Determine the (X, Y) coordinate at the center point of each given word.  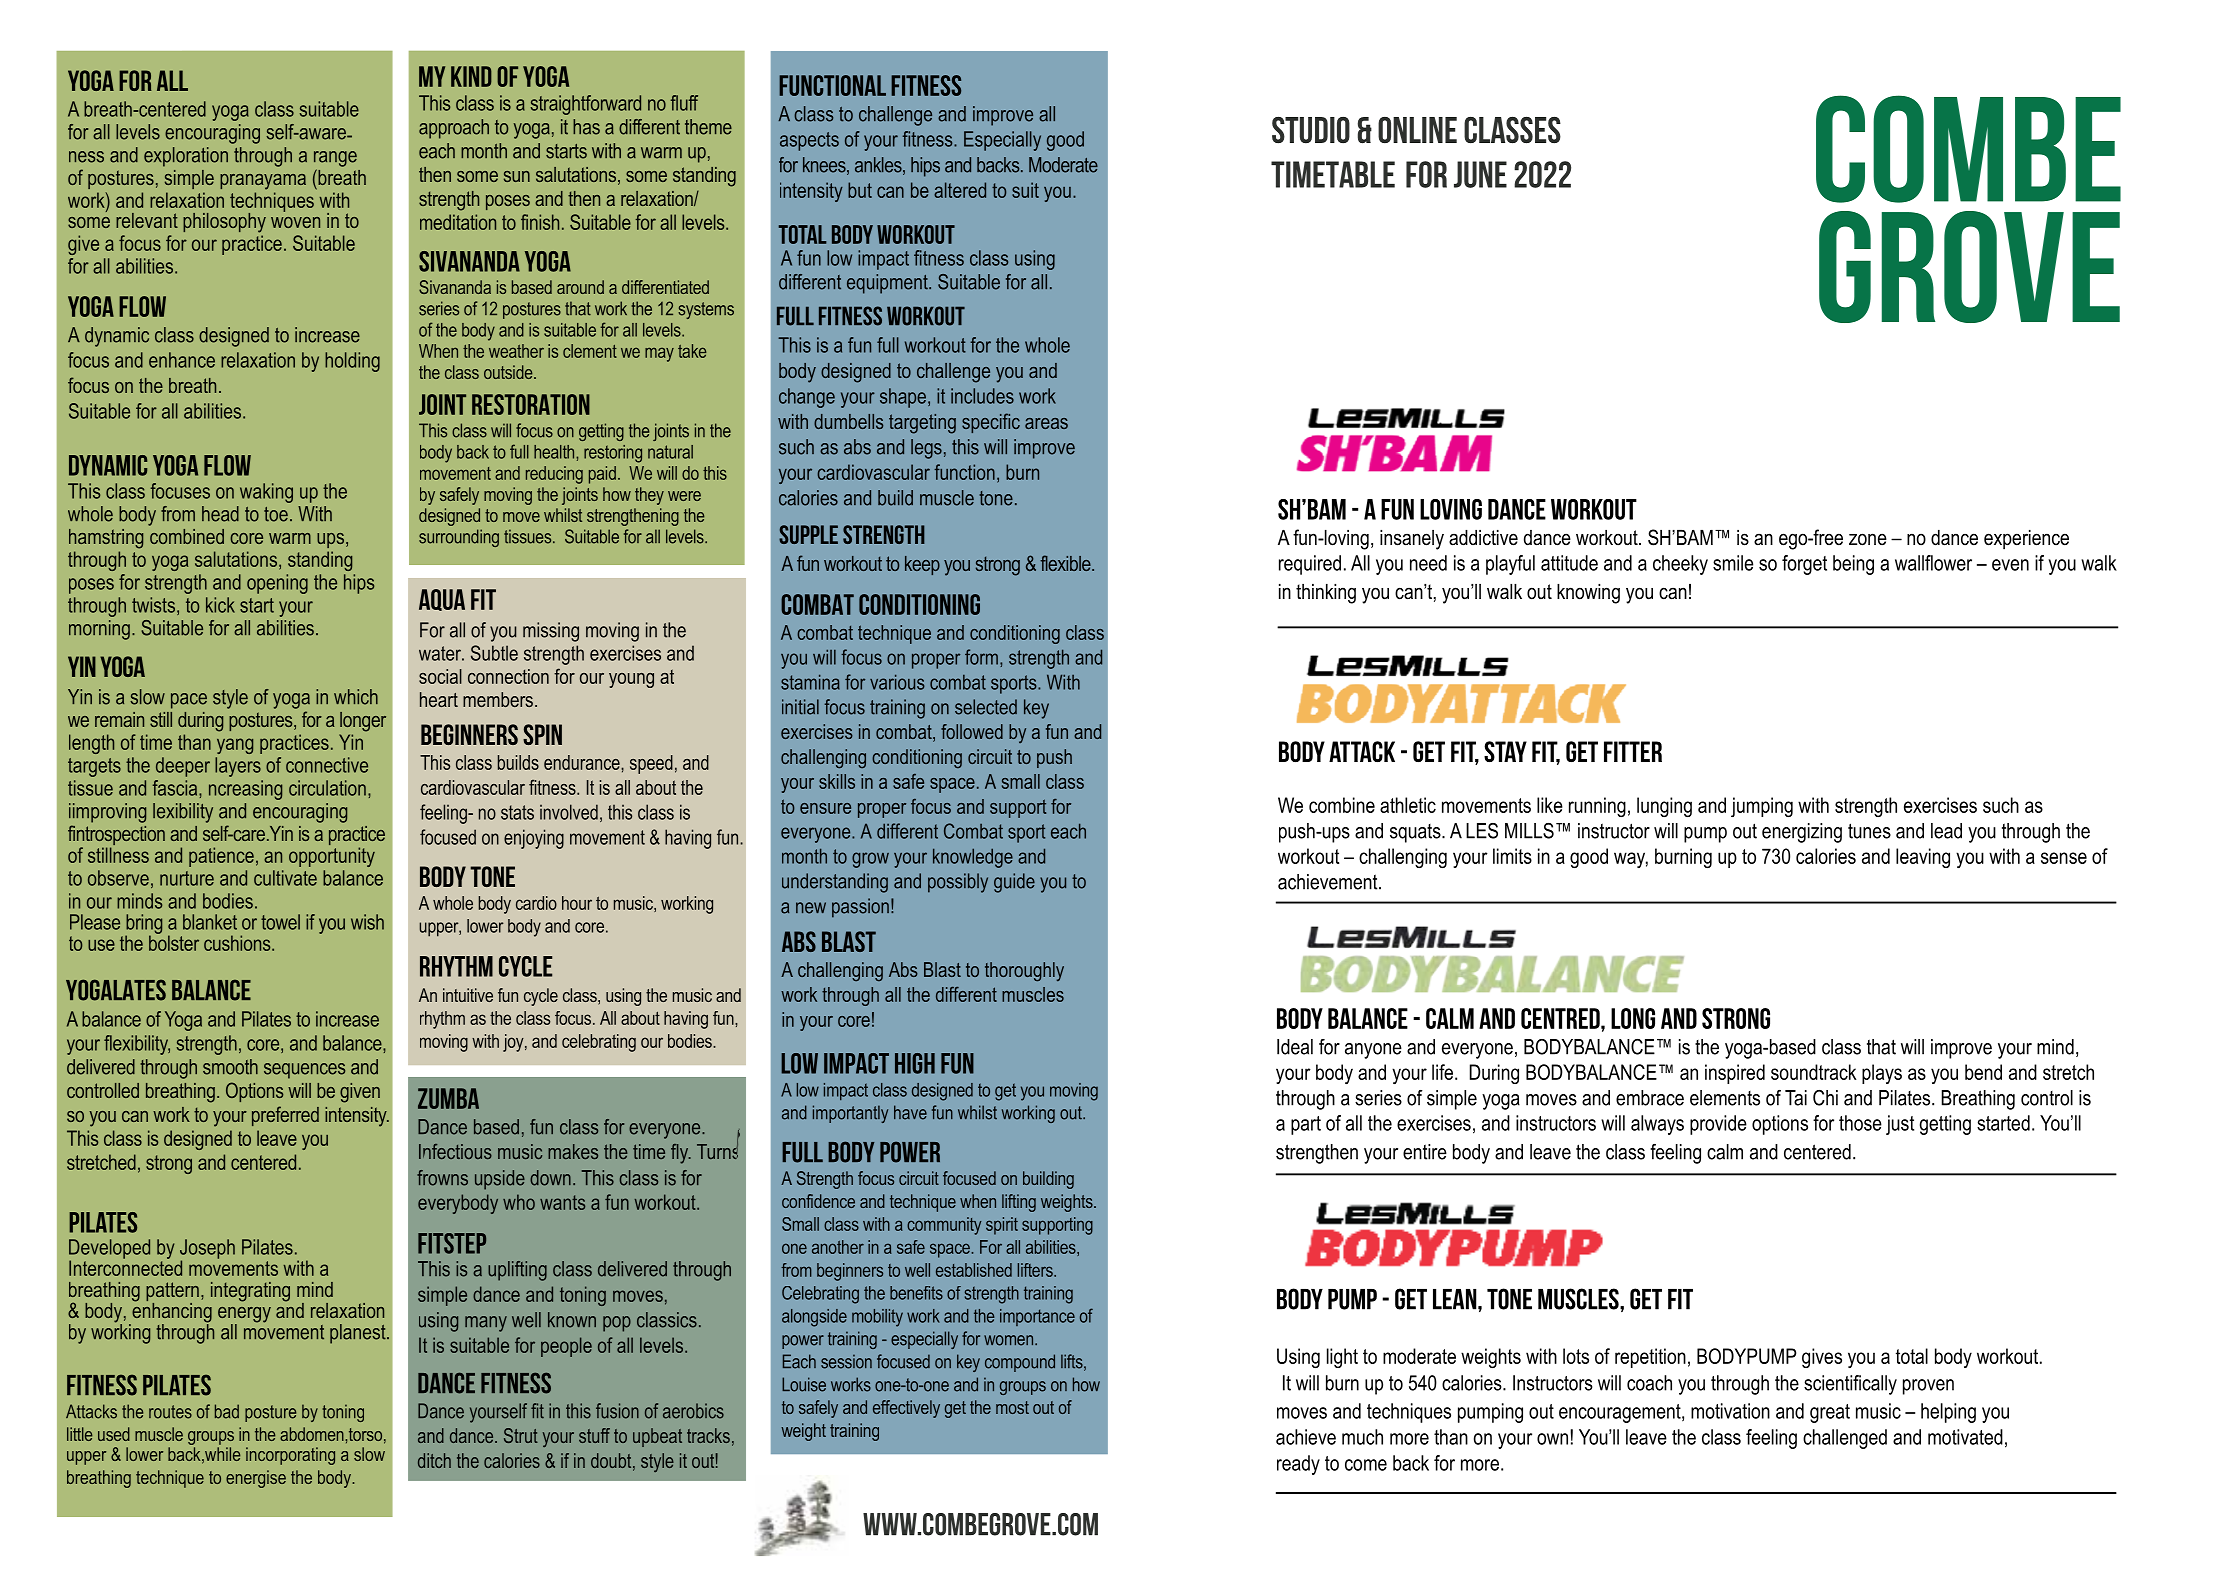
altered (960, 190)
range (335, 159)
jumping (1762, 807)
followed (972, 731)
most (1012, 1407)
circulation (327, 788)
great (1830, 1413)
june (1480, 174)
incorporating (290, 1456)
